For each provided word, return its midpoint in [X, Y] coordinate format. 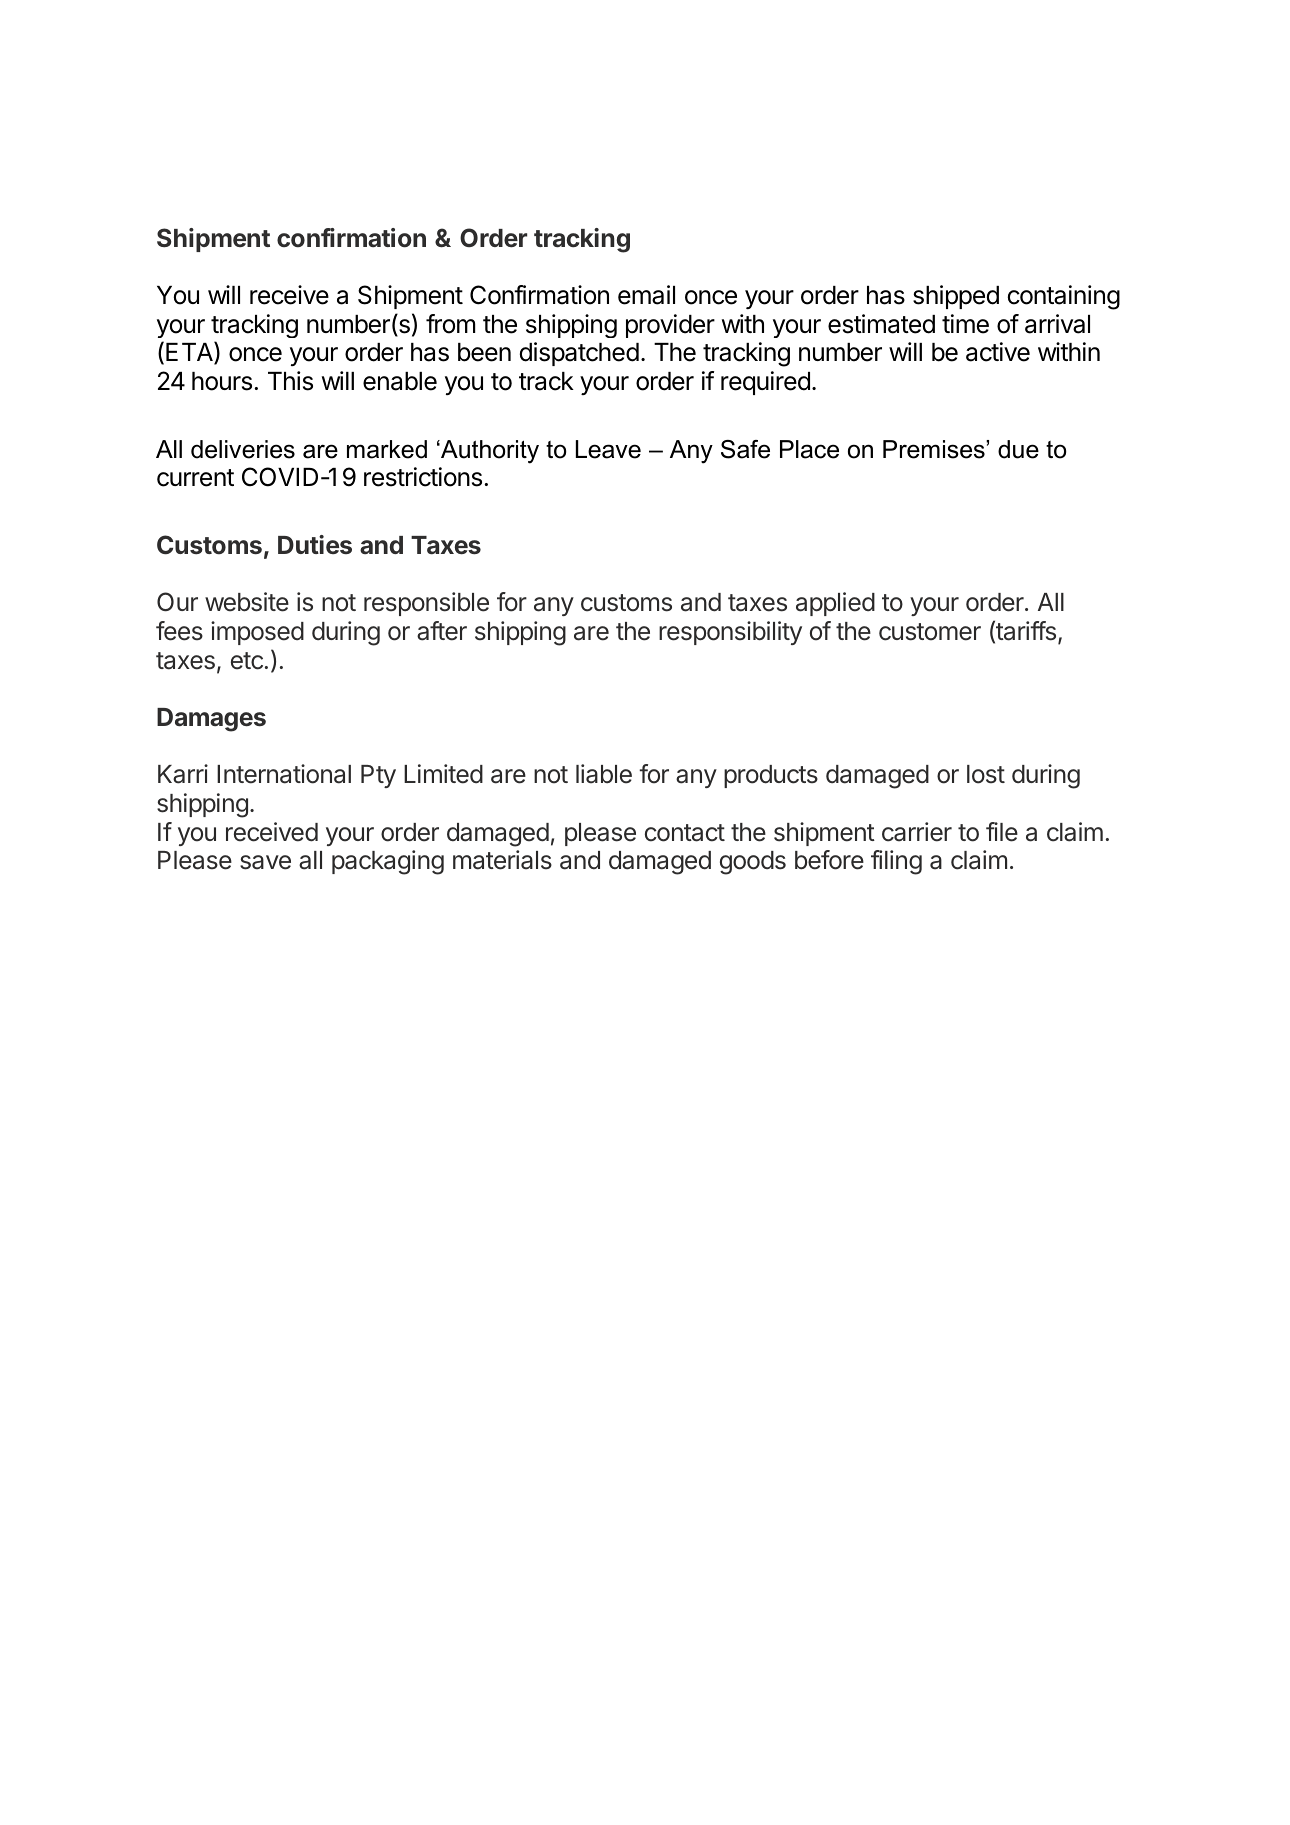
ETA [190, 352]
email [646, 295]
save [265, 862]
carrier [917, 832]
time [965, 324]
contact [685, 833]
